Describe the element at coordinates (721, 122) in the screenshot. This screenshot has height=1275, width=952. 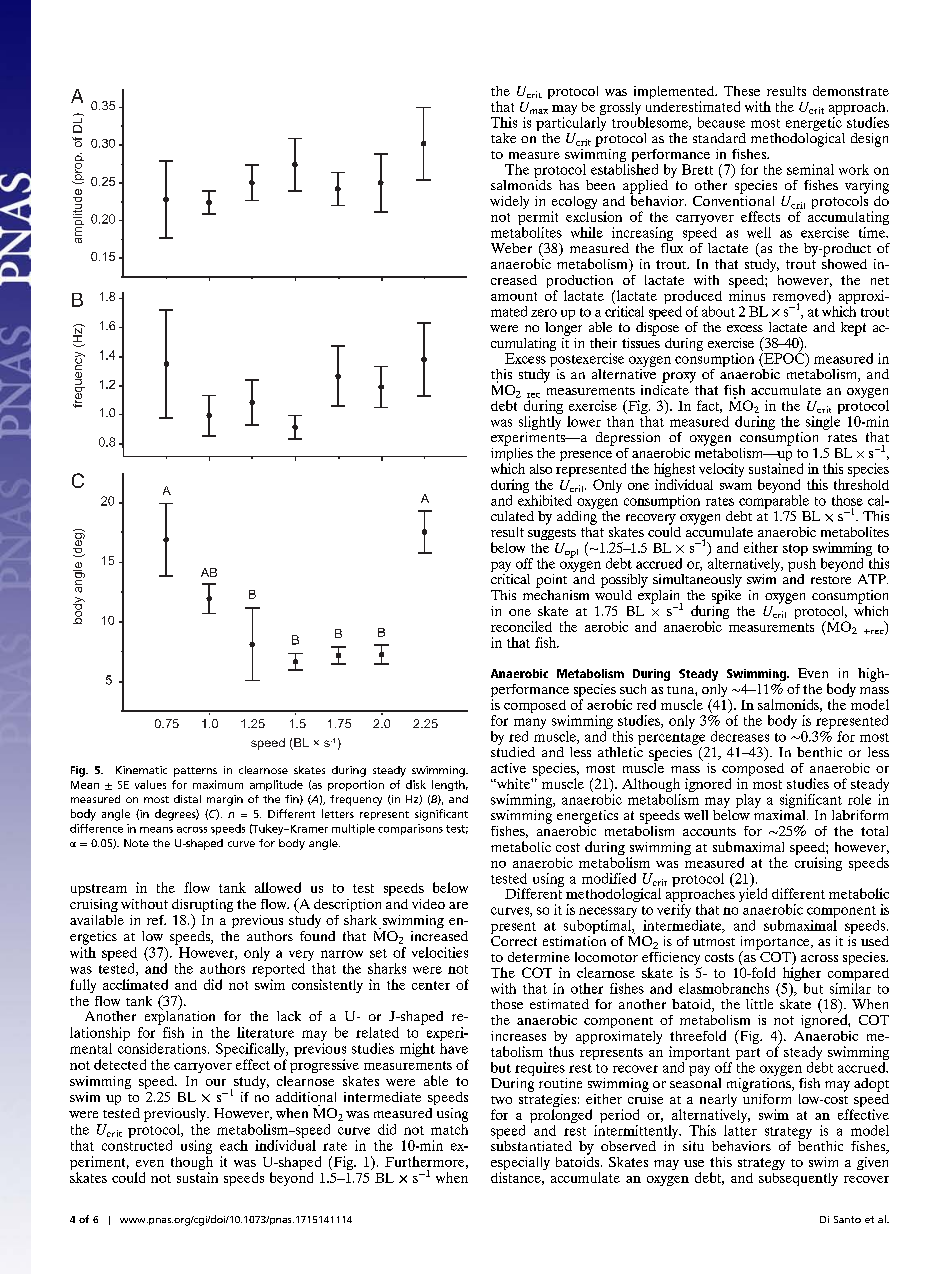
I see `because` at that location.
